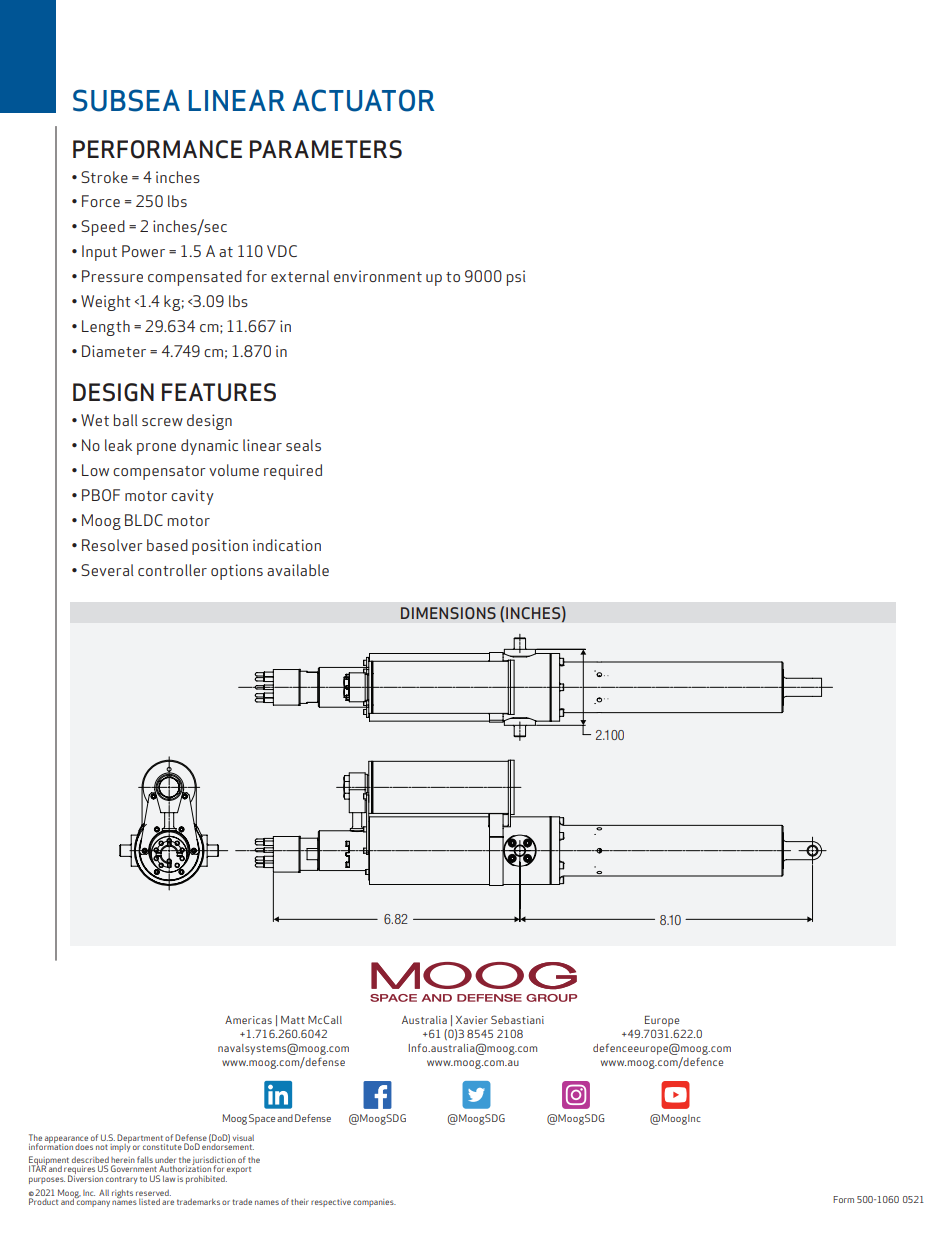  Describe the element at coordinates (85, 1177) in the document. I see `Diversion` at that location.
